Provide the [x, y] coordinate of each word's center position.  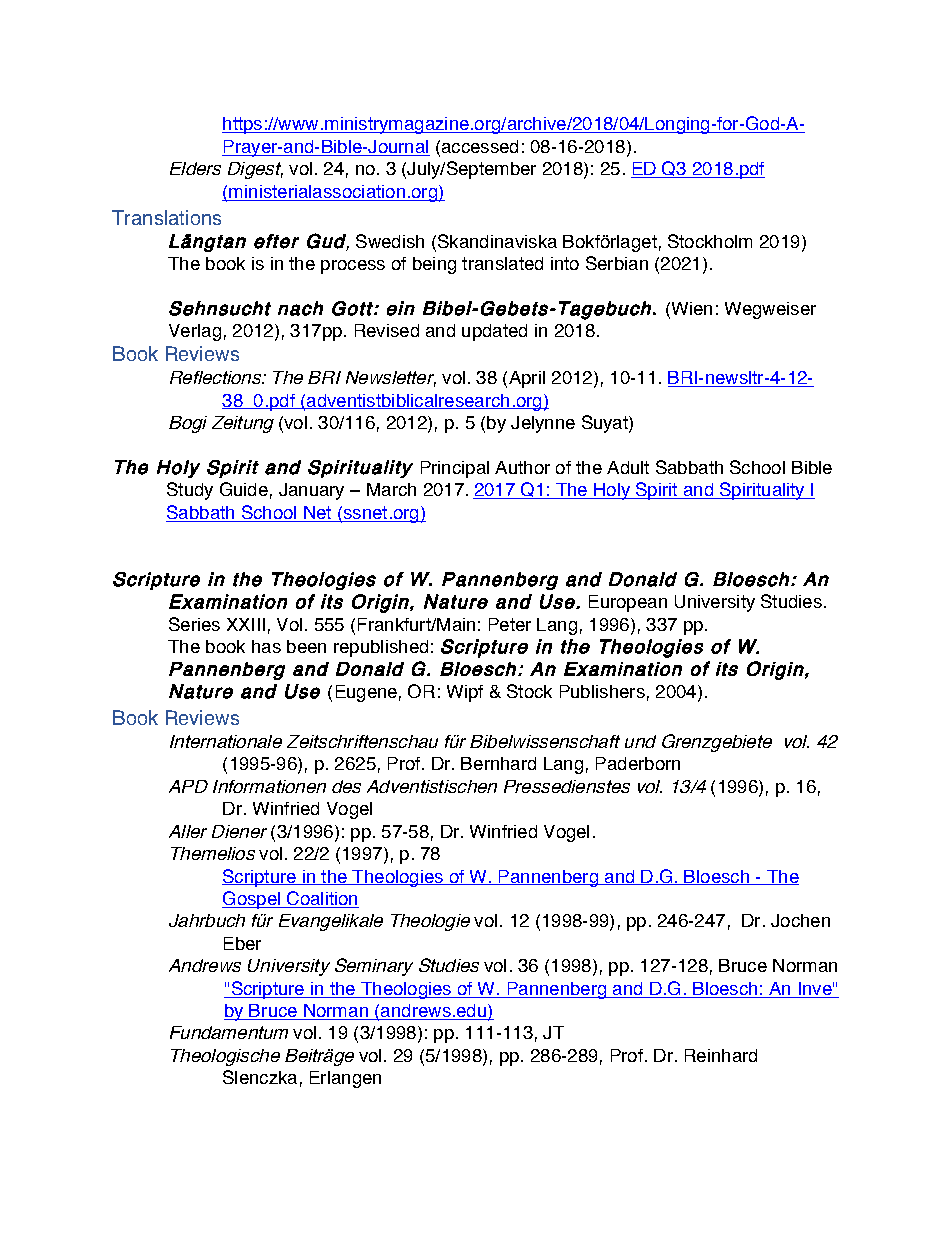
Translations [166, 217]
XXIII [246, 624]
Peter [510, 624]
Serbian [617, 263]
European [628, 603]
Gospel [252, 900]
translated [502, 263]
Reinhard [721, 1055]
